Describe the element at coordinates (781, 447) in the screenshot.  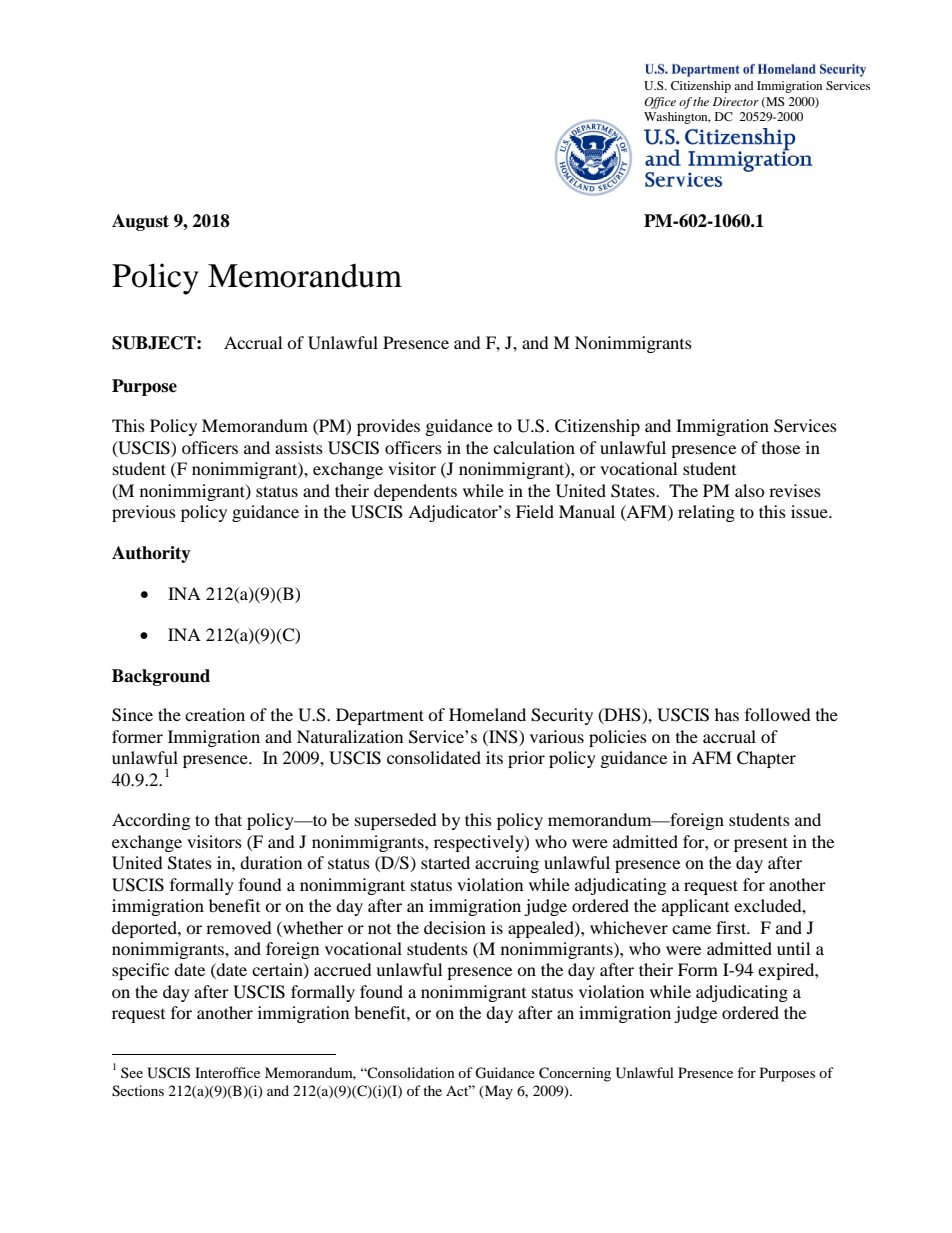
I see `those` at that location.
